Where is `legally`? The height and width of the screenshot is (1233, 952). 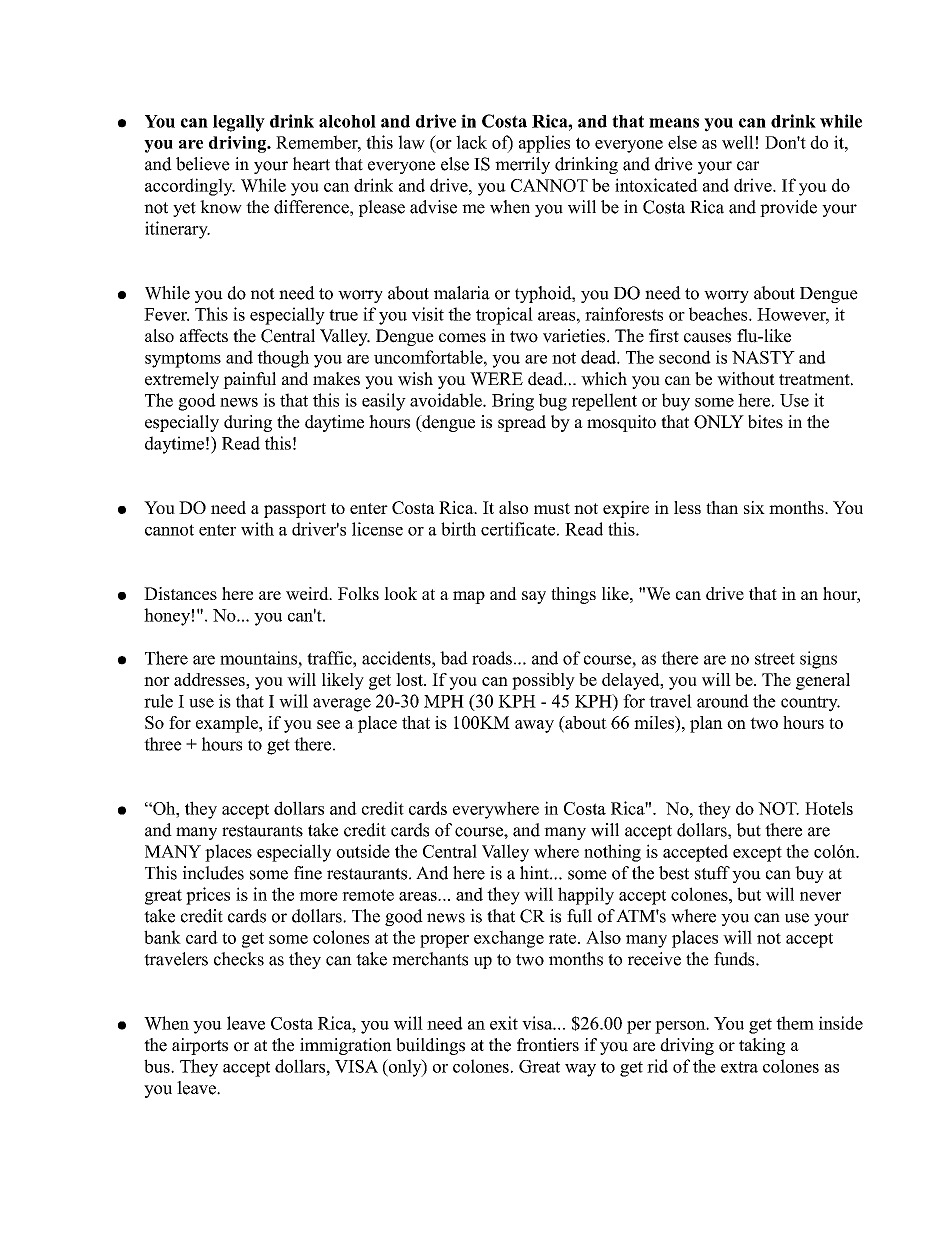 legally is located at coordinates (239, 123).
